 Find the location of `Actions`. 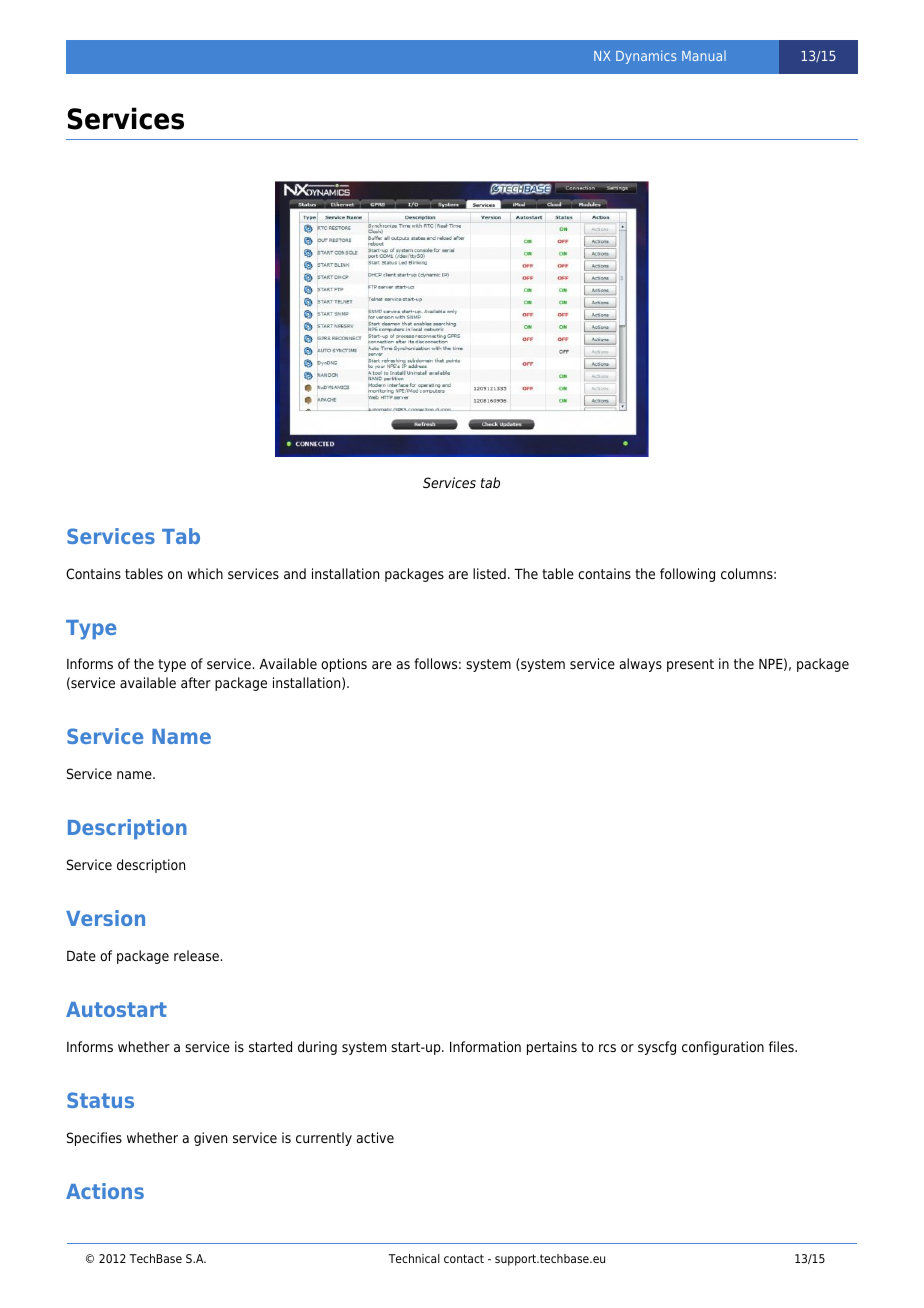

Actions is located at coordinates (105, 1191).
